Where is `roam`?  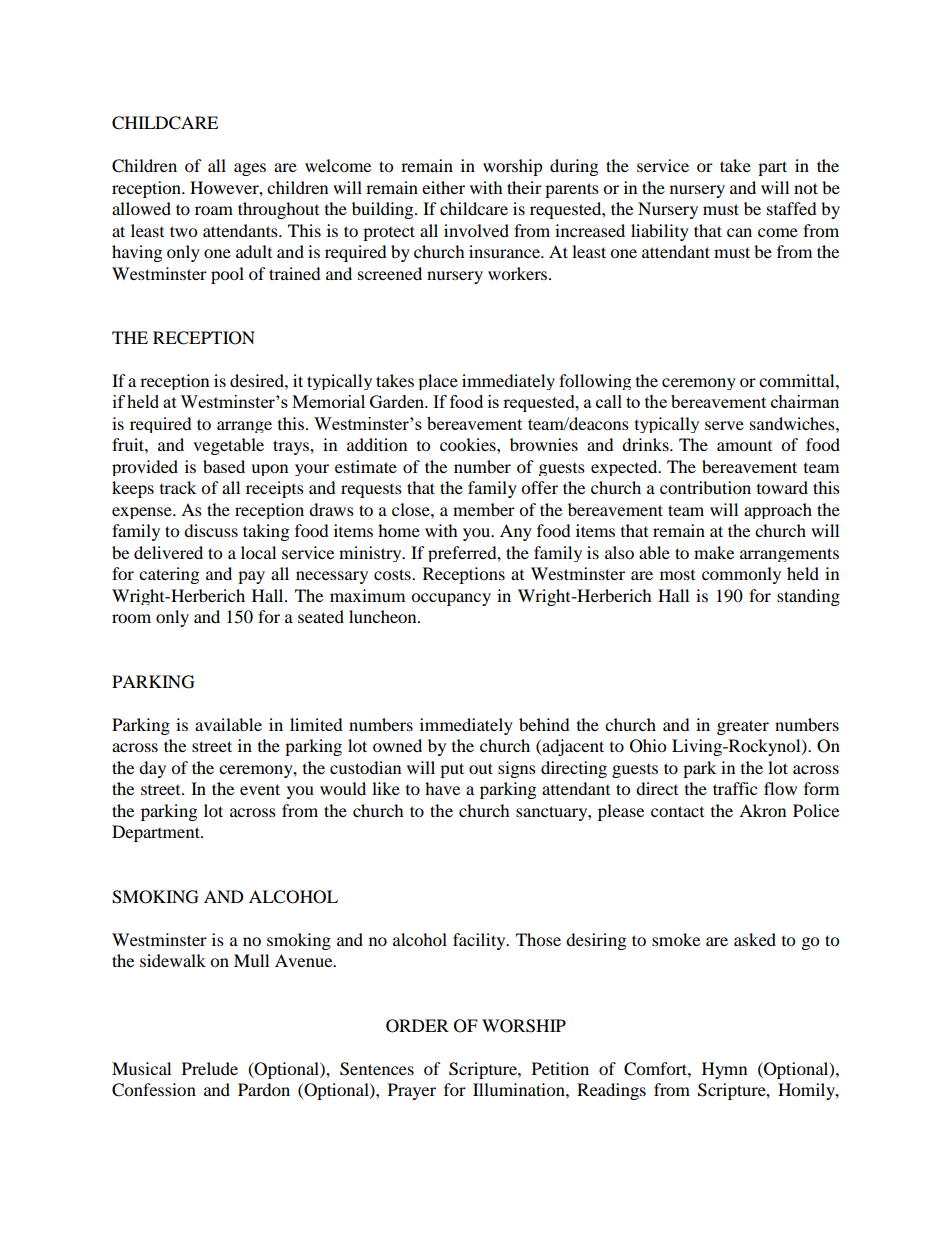
roam is located at coordinates (214, 210).
